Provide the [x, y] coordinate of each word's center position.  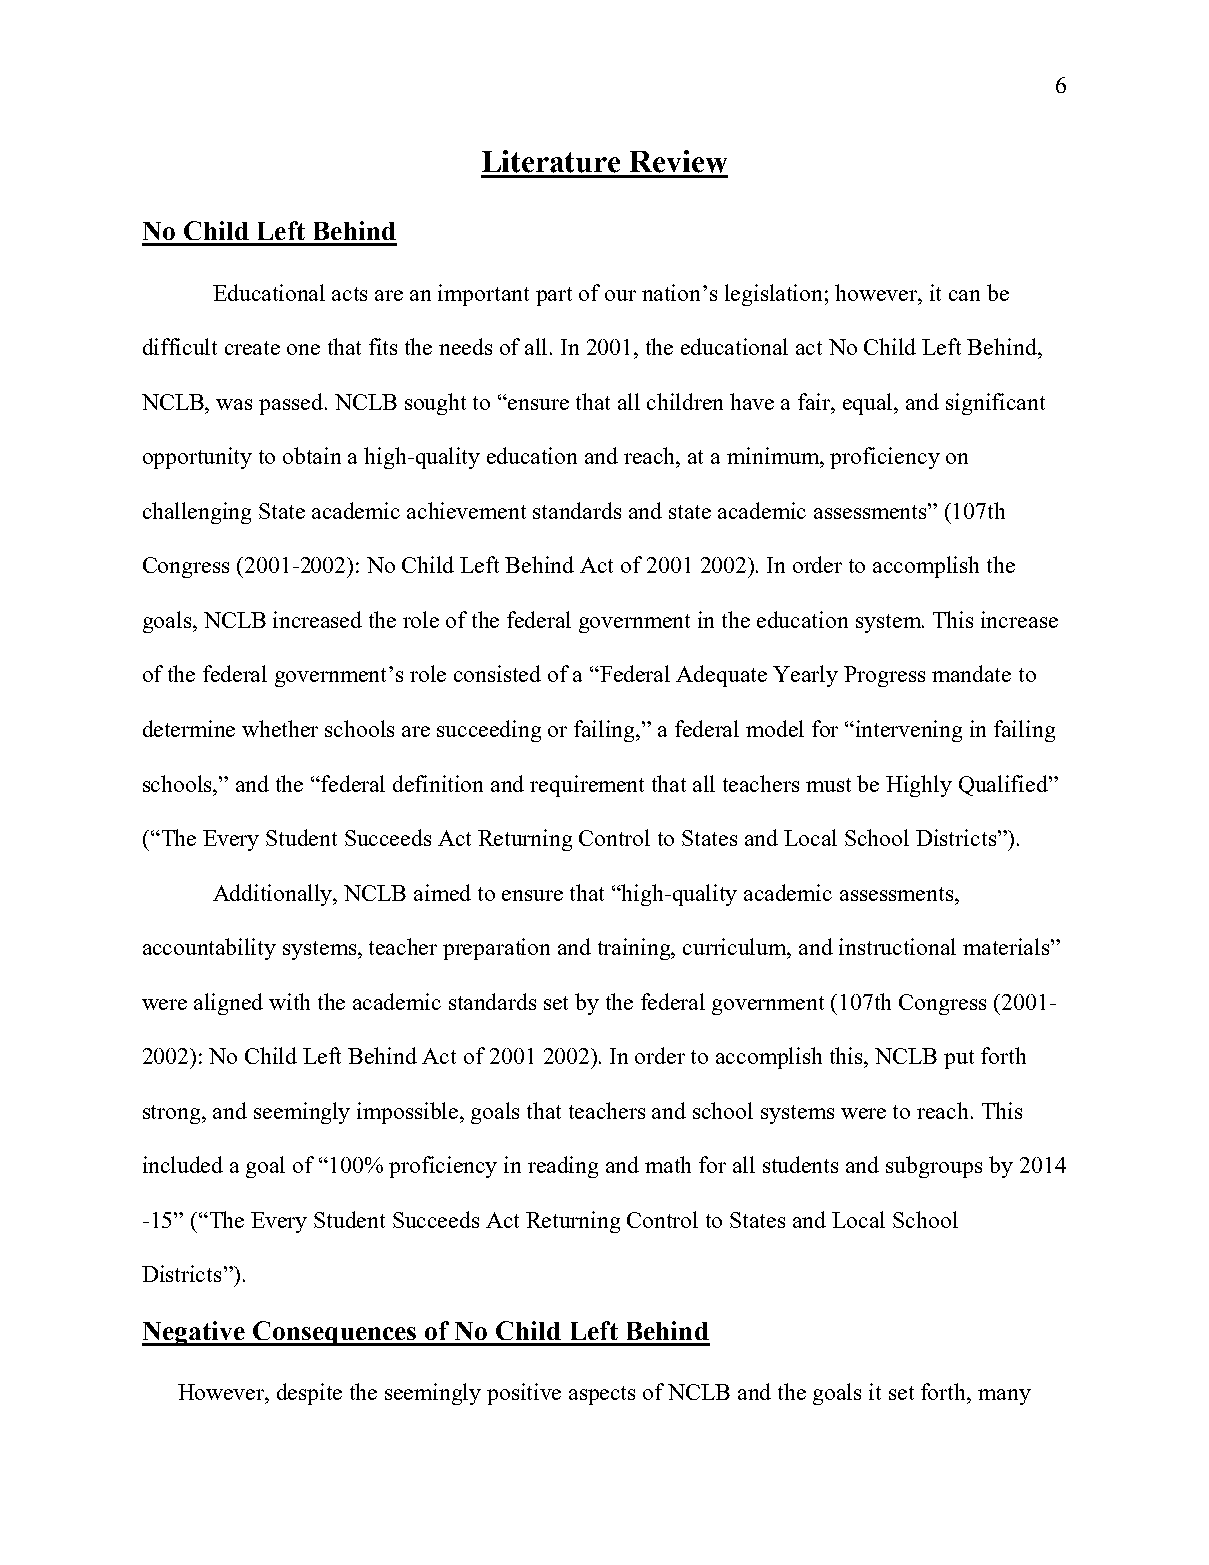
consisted [497, 673]
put [959, 1059]
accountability [209, 949]
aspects [602, 1395]
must [828, 785]
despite [309, 1394]
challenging [197, 513]
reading [563, 1167]
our [620, 295]
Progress [884, 676]
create [252, 348]
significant [995, 404]
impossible [409, 1113]
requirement [587, 786]
